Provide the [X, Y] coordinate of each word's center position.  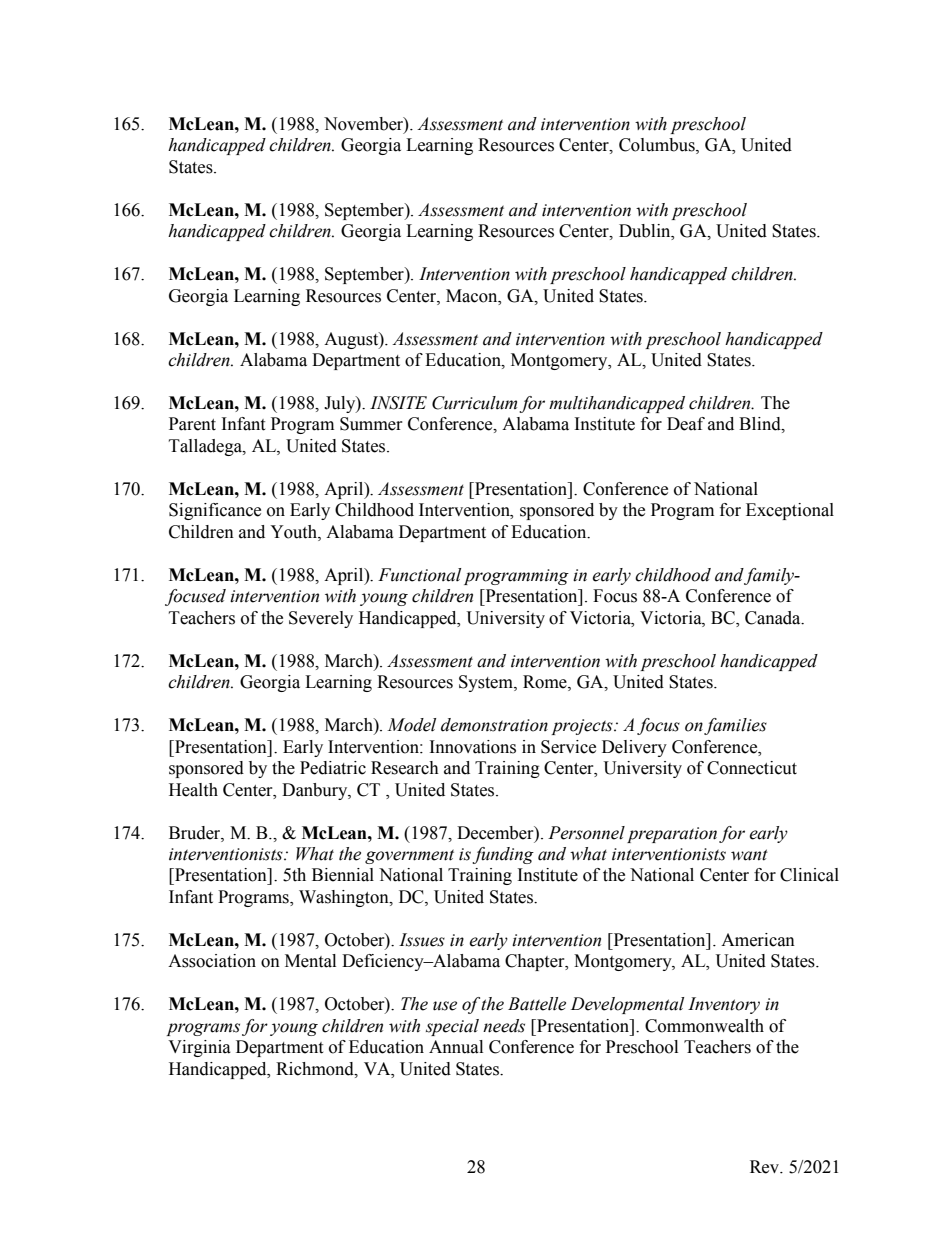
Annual [456, 1047]
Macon [473, 296]
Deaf [686, 424]
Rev [766, 1167]
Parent [192, 424]
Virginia [199, 1048]
